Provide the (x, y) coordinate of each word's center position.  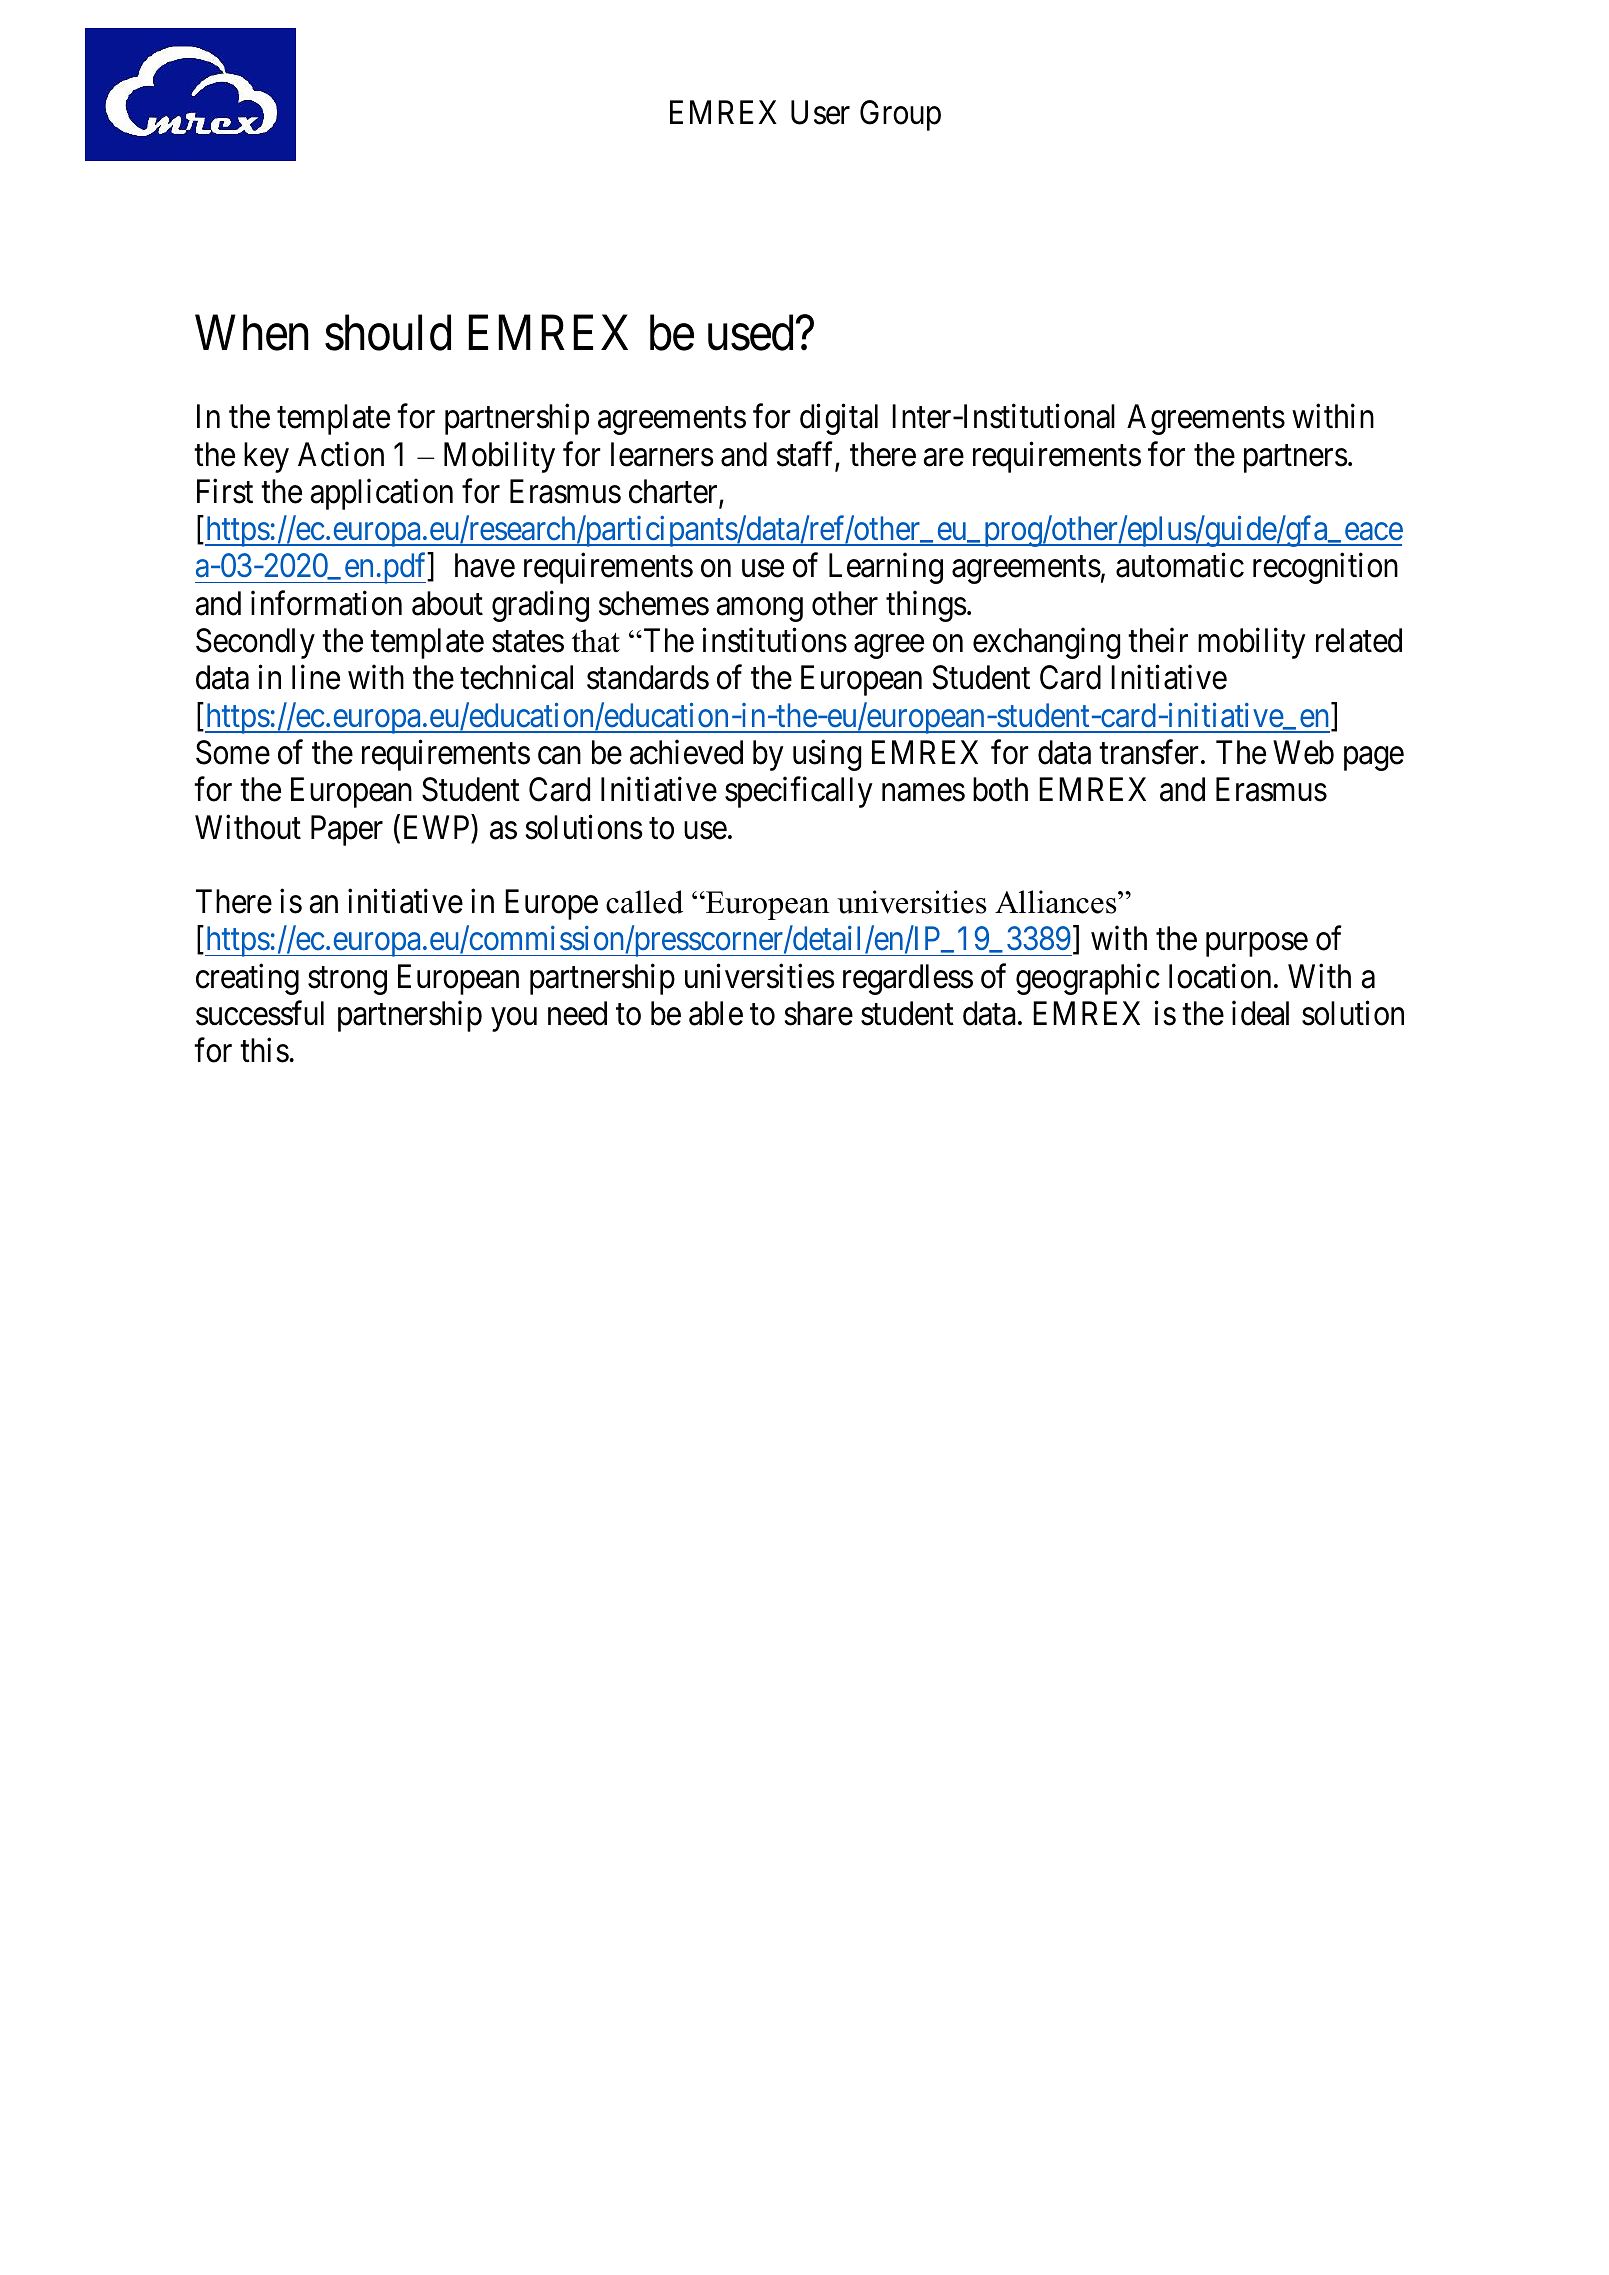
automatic (1180, 565)
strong (347, 981)
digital (839, 419)
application (382, 494)
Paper (347, 830)
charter (674, 492)
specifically (799, 792)
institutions (774, 640)
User (820, 113)
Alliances (1057, 902)
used (752, 333)
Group (900, 115)
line (316, 677)
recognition (1325, 568)
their (1158, 640)
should (388, 333)
